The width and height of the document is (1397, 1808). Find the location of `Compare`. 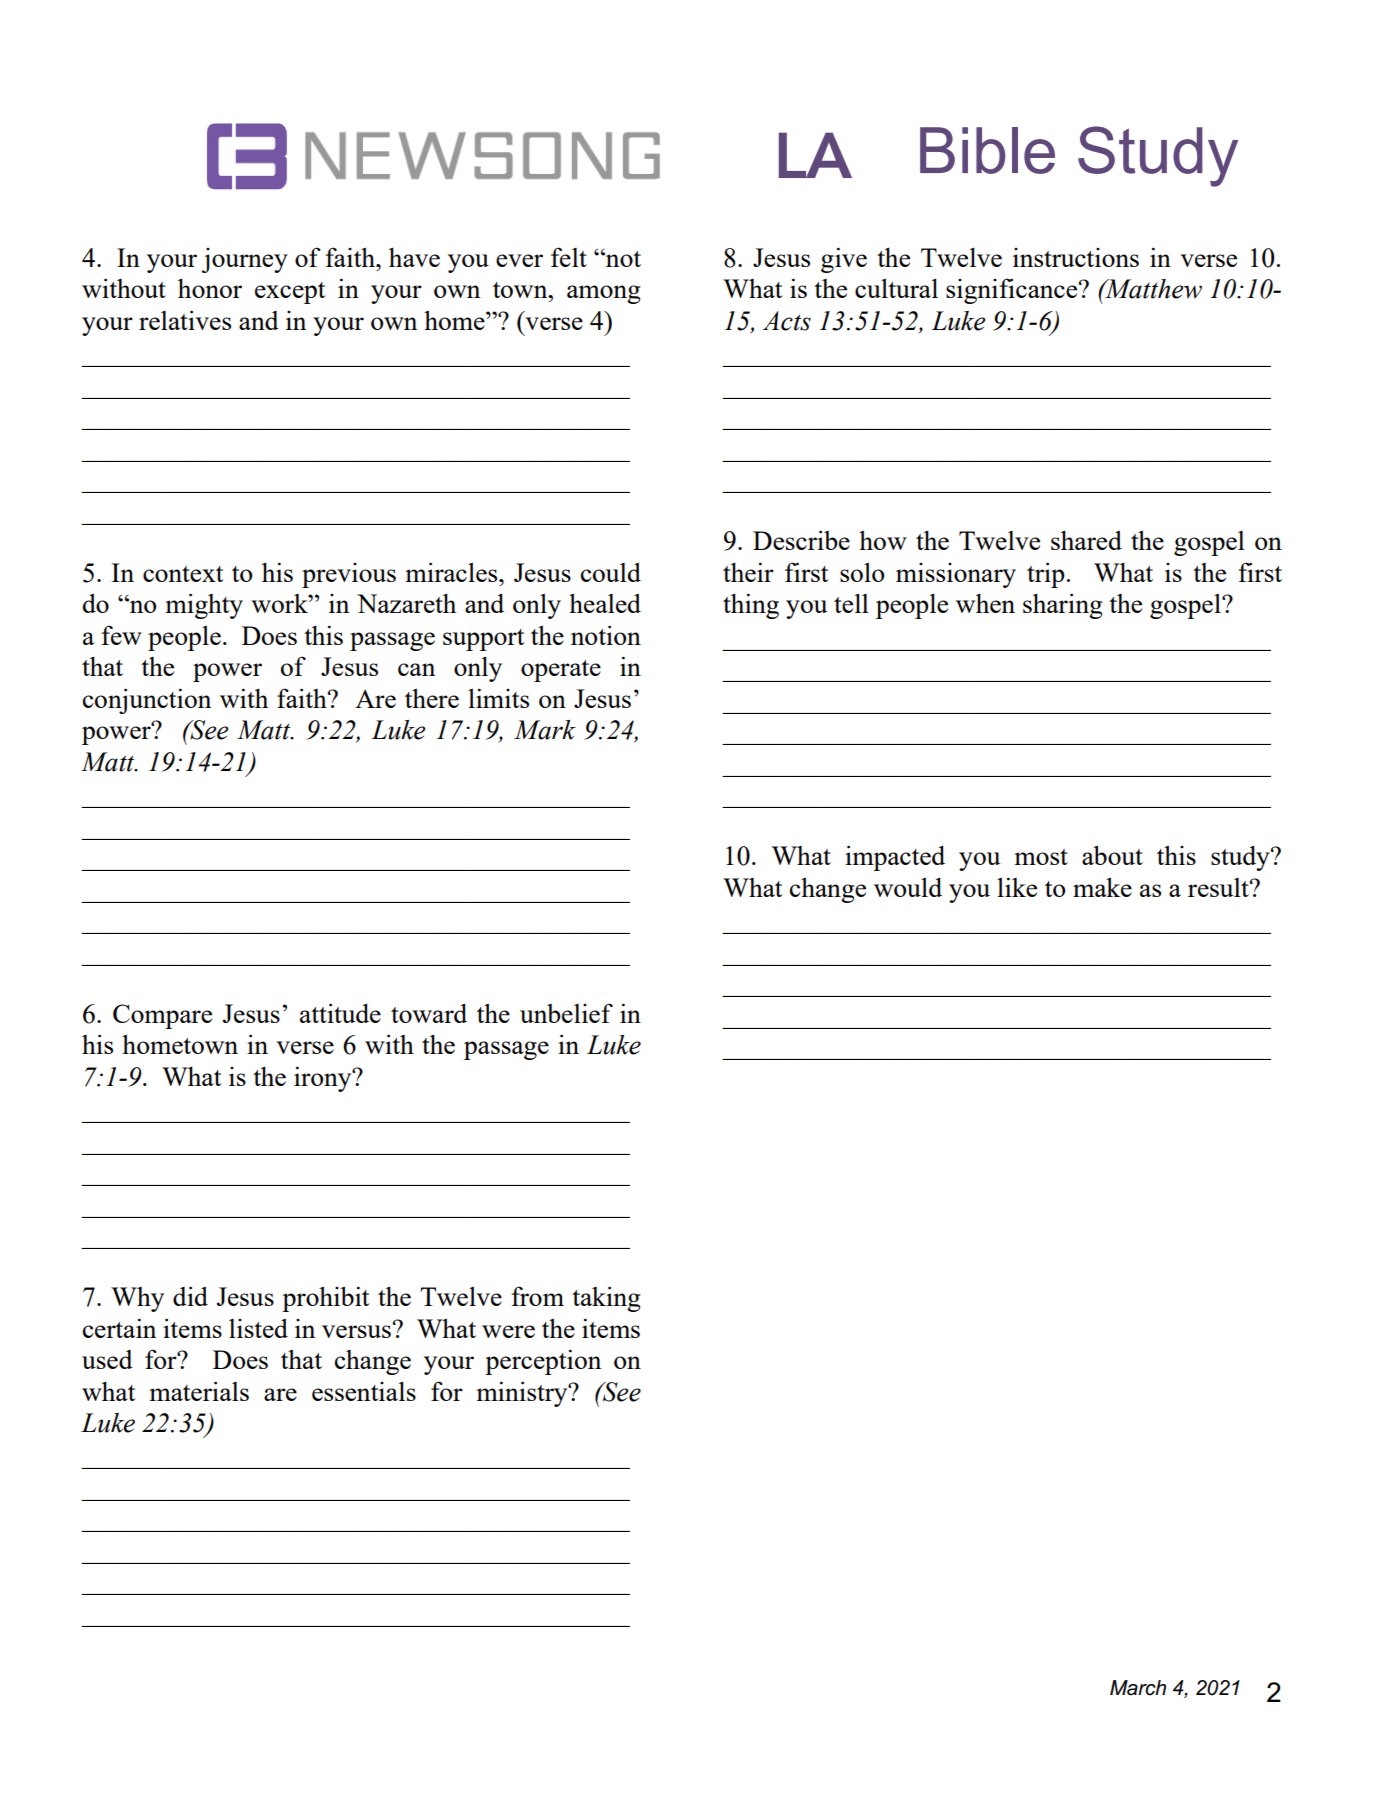

Compare is located at coordinates (162, 1016).
